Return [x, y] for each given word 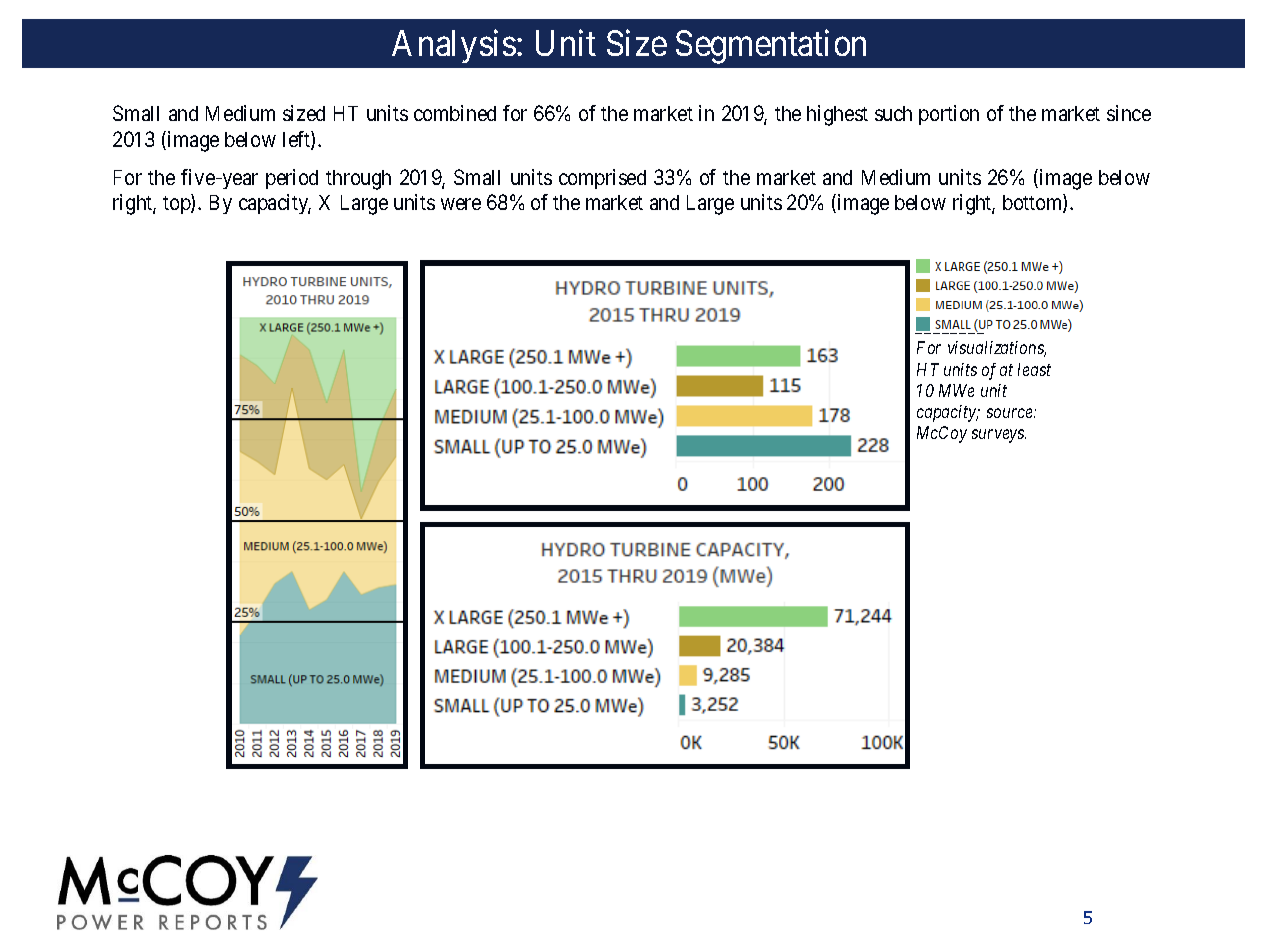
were [461, 204]
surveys [999, 436]
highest [837, 115]
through [358, 180]
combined [455, 113]
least [1034, 369]
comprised [602, 179]
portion [949, 115]
